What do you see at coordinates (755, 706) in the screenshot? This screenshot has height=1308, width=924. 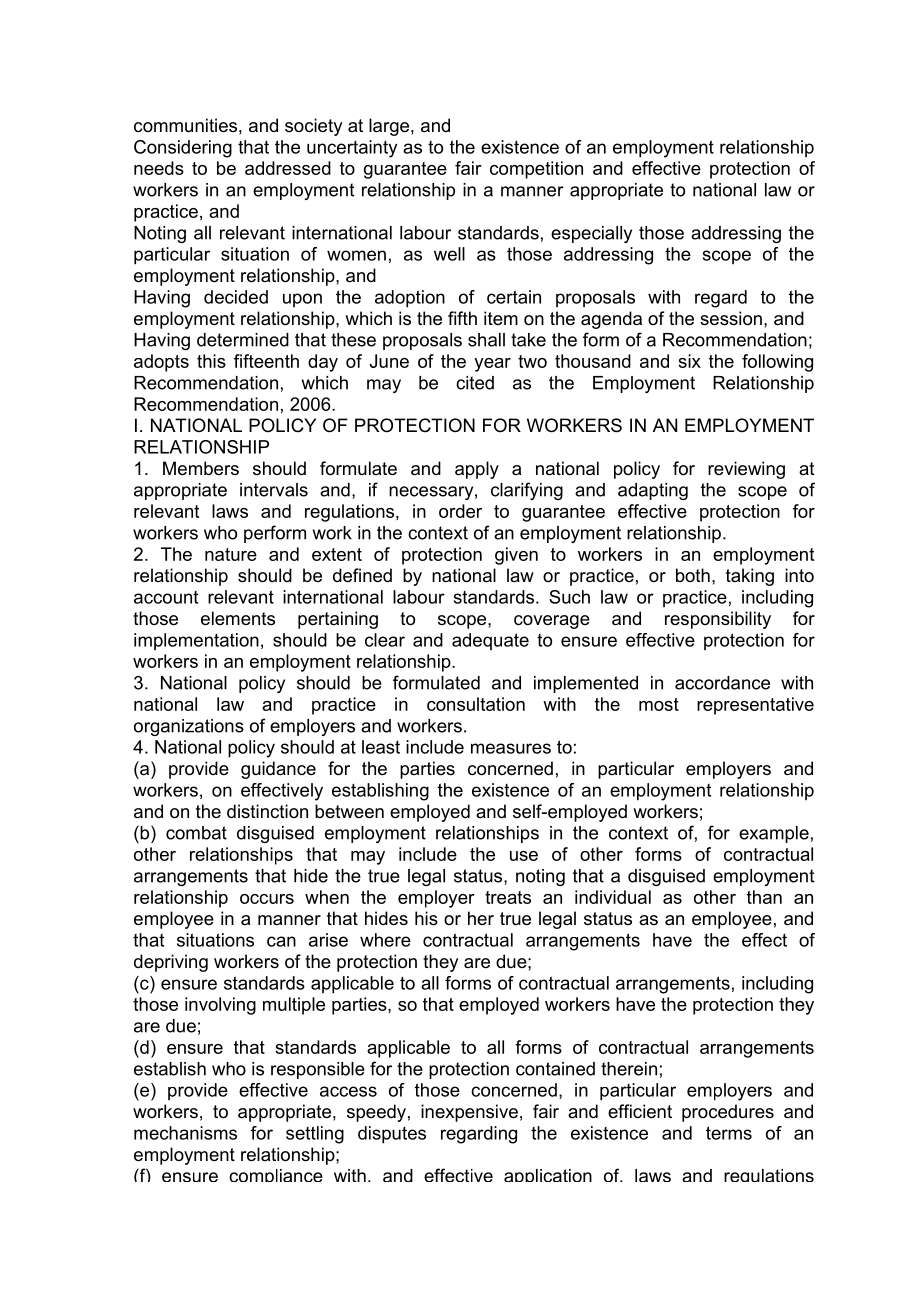 I see `representative` at bounding box center [755, 706].
